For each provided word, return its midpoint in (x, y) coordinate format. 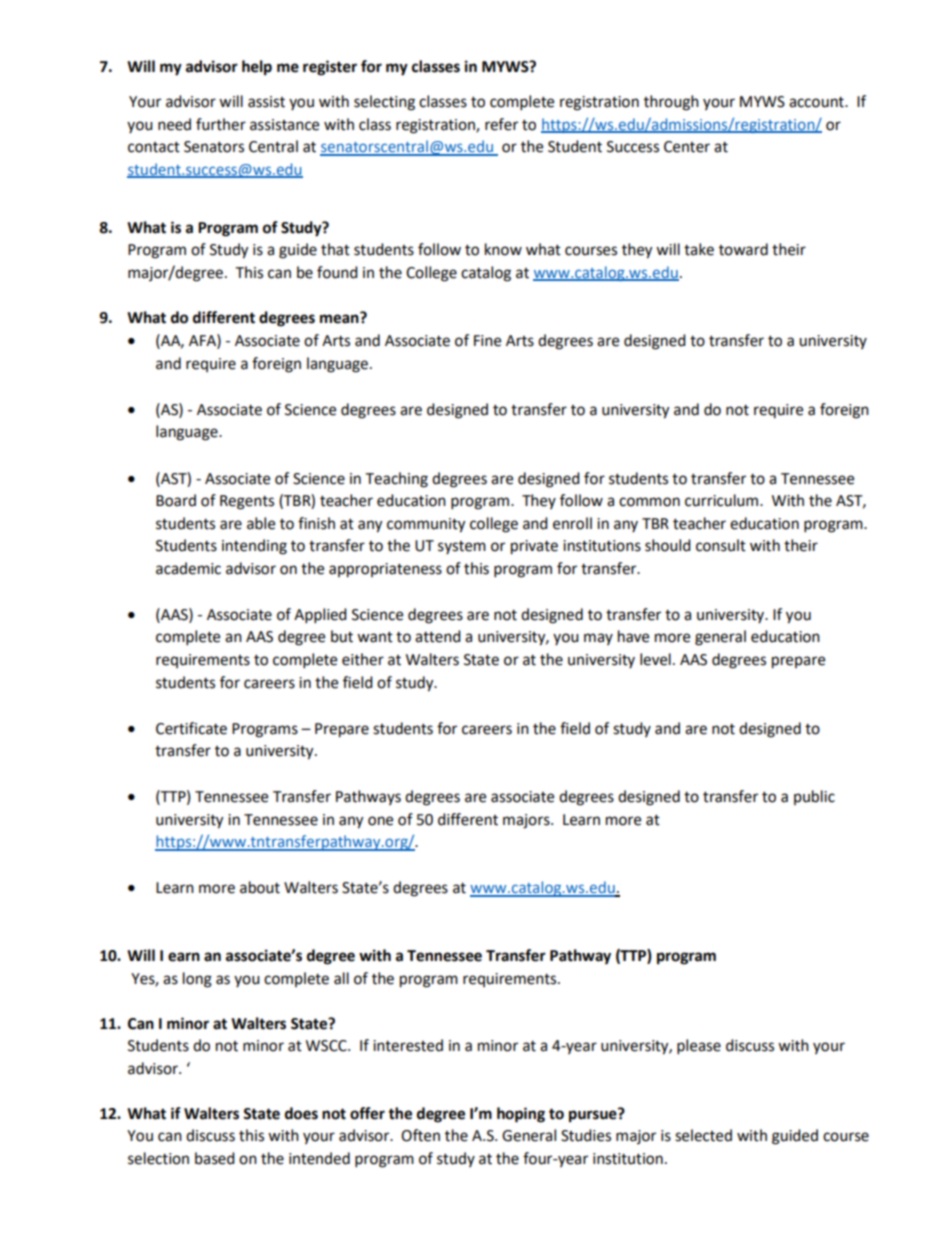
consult (721, 545)
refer (501, 124)
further (221, 124)
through (671, 103)
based (215, 1158)
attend (438, 636)
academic (188, 568)
